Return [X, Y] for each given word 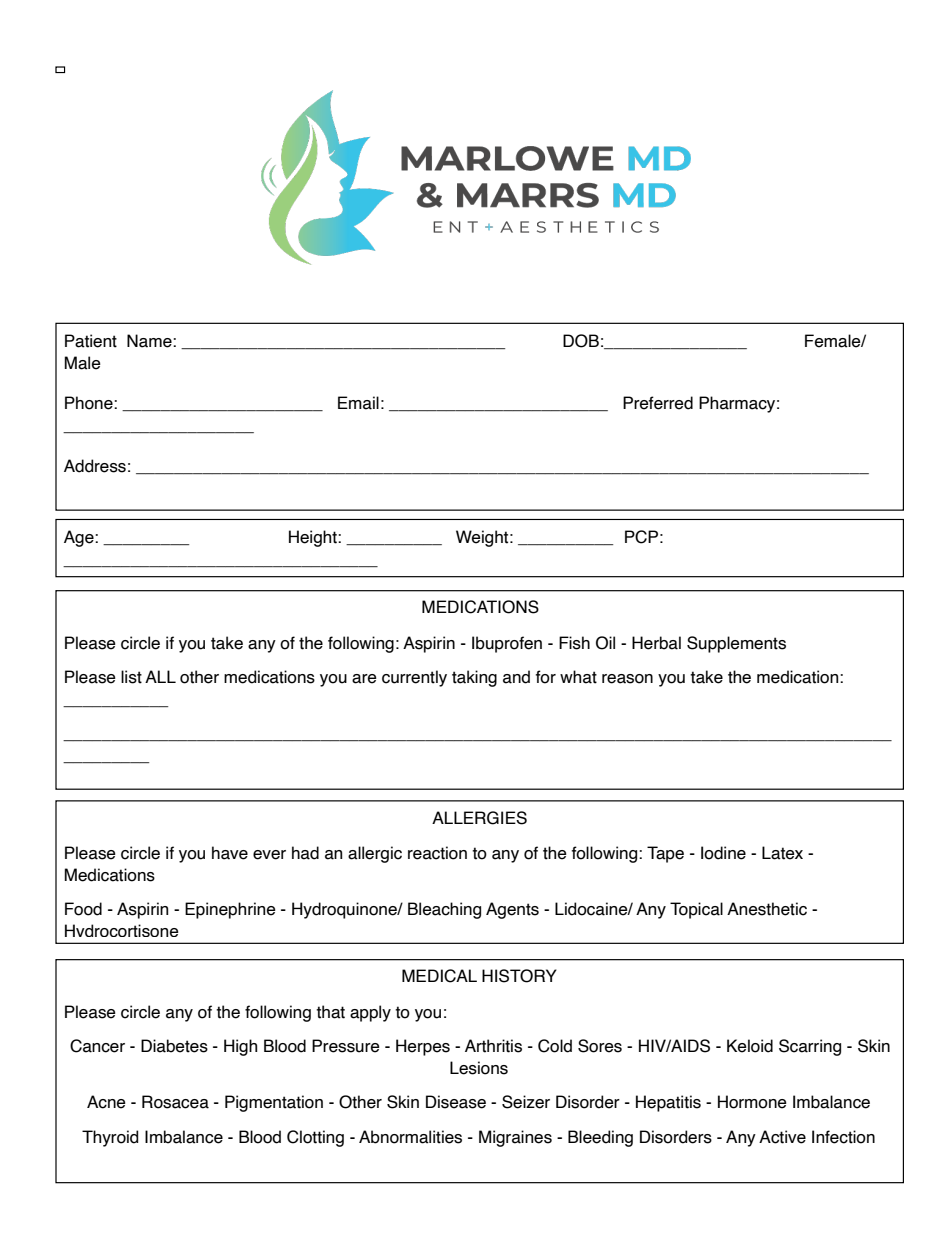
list [131, 677]
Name [150, 341]
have [230, 853]
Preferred [658, 403]
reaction [437, 853]
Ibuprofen [507, 644]
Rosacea [175, 1102]
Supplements [736, 644]
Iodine [723, 853]
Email [358, 403]
